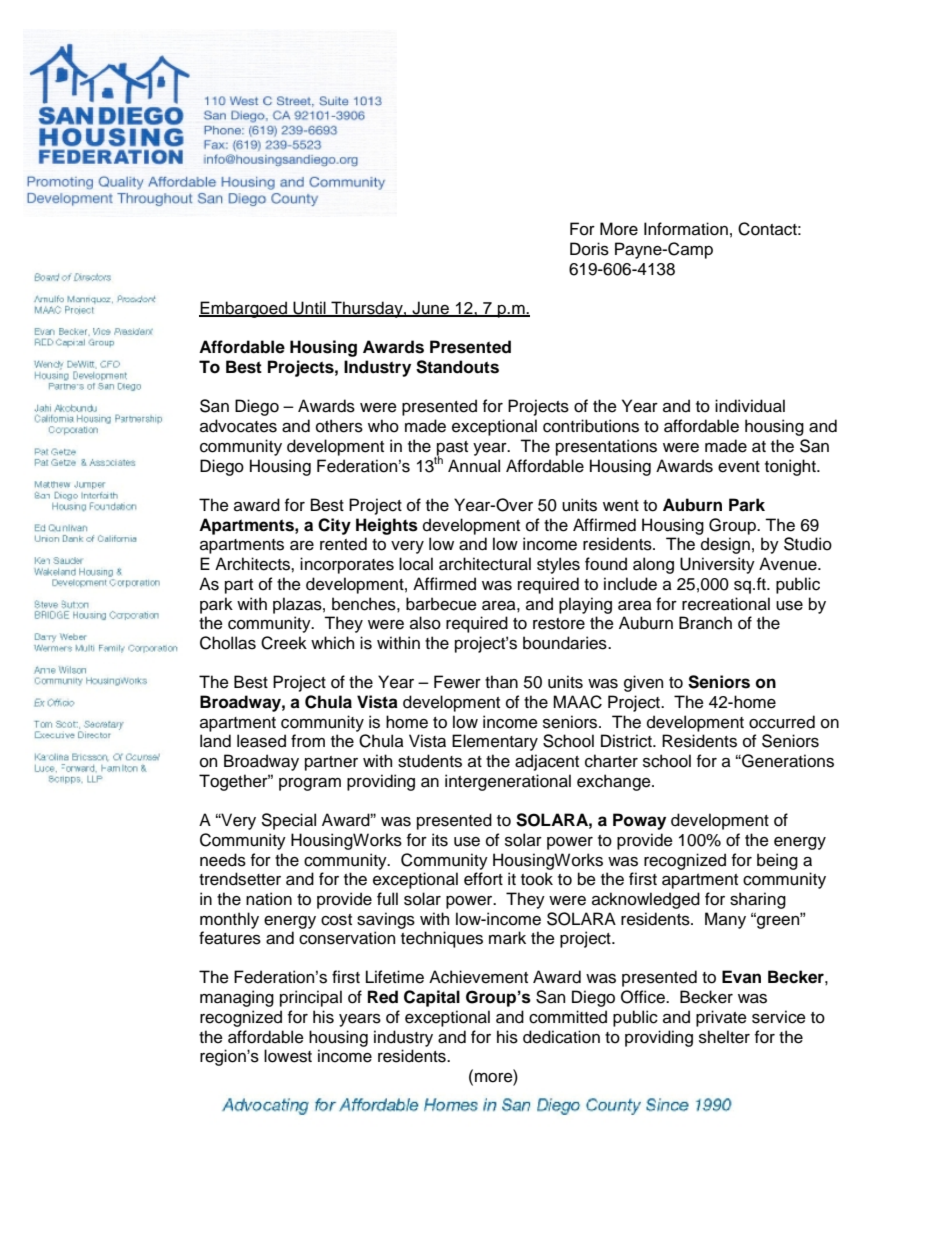  I want to click on Annual, so click(474, 466).
